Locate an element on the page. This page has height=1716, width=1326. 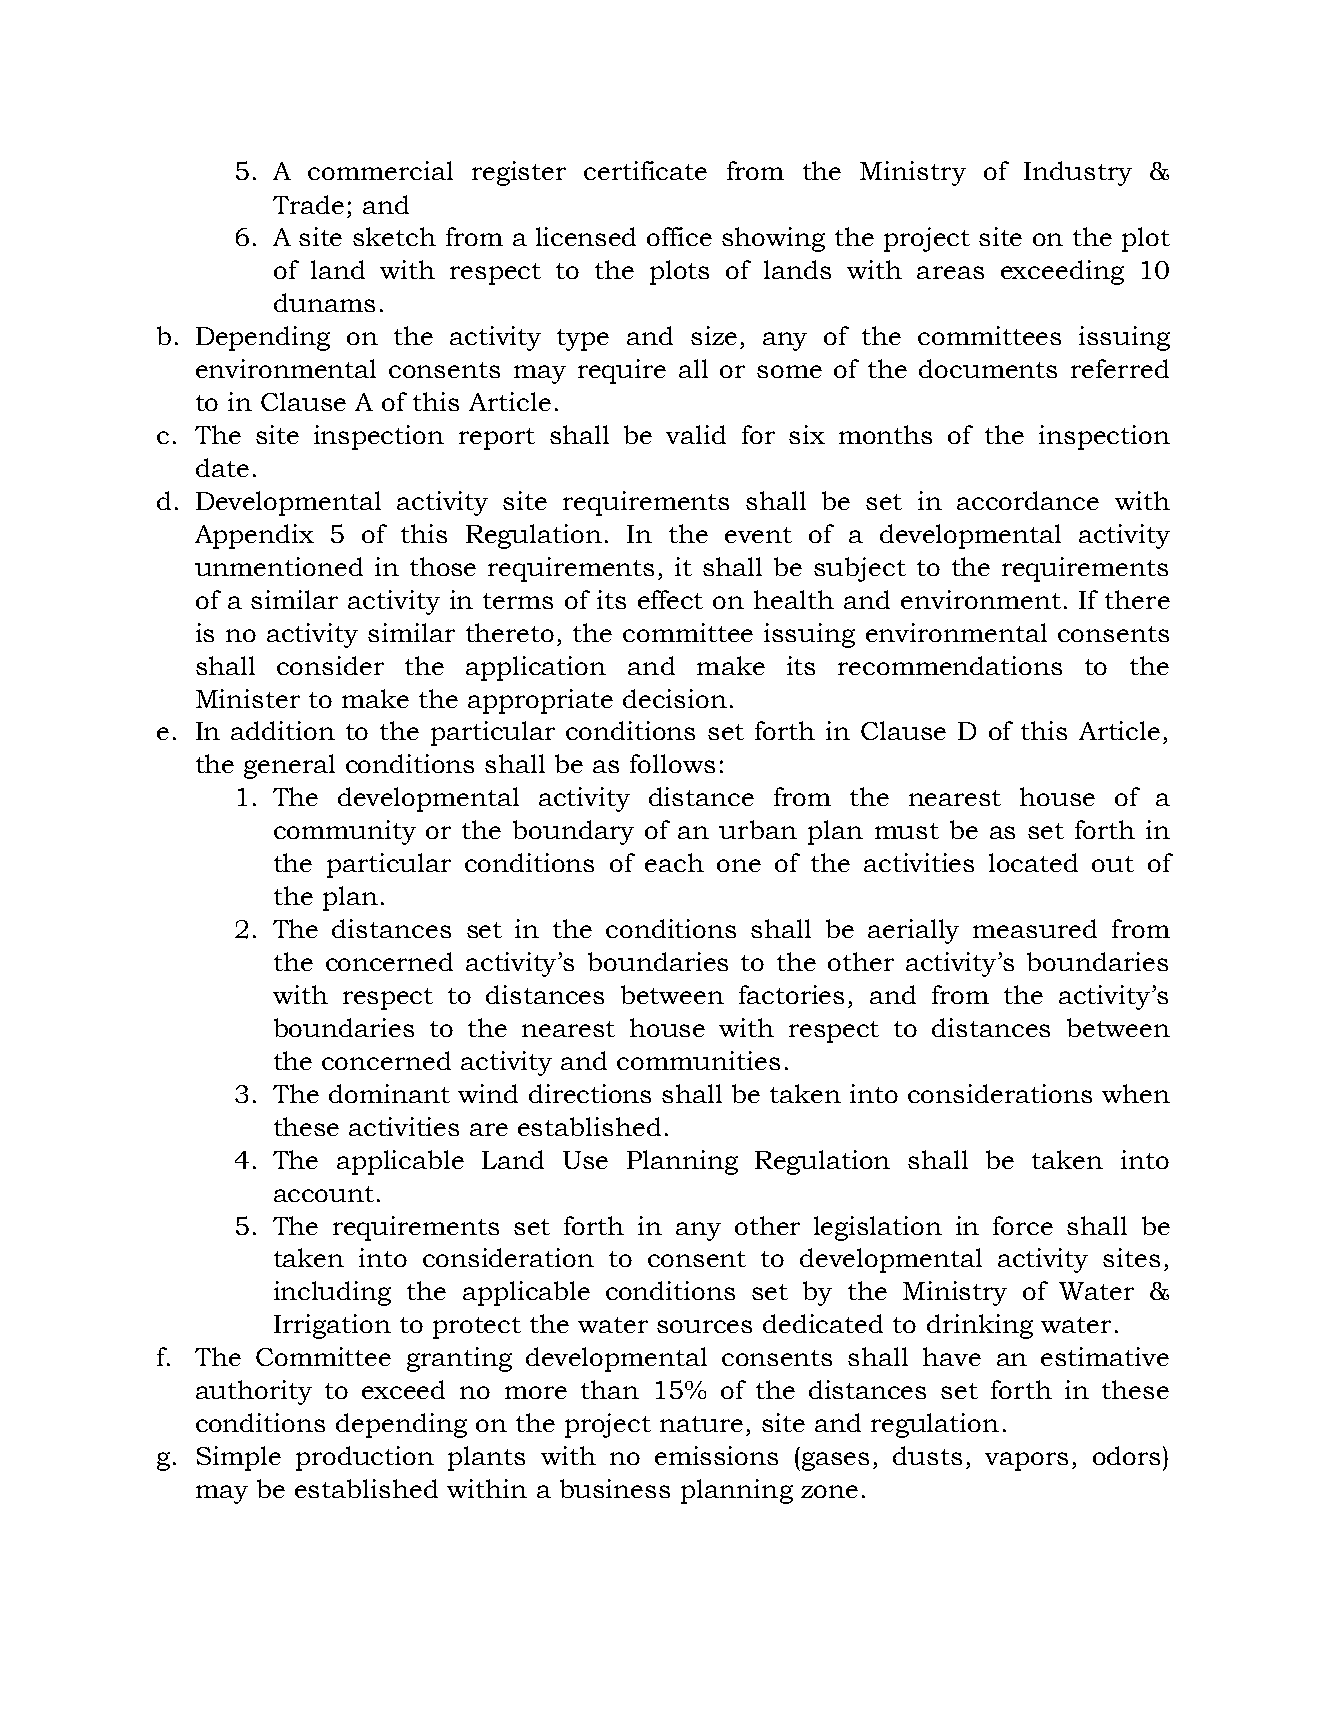
recommendations is located at coordinates (950, 665).
